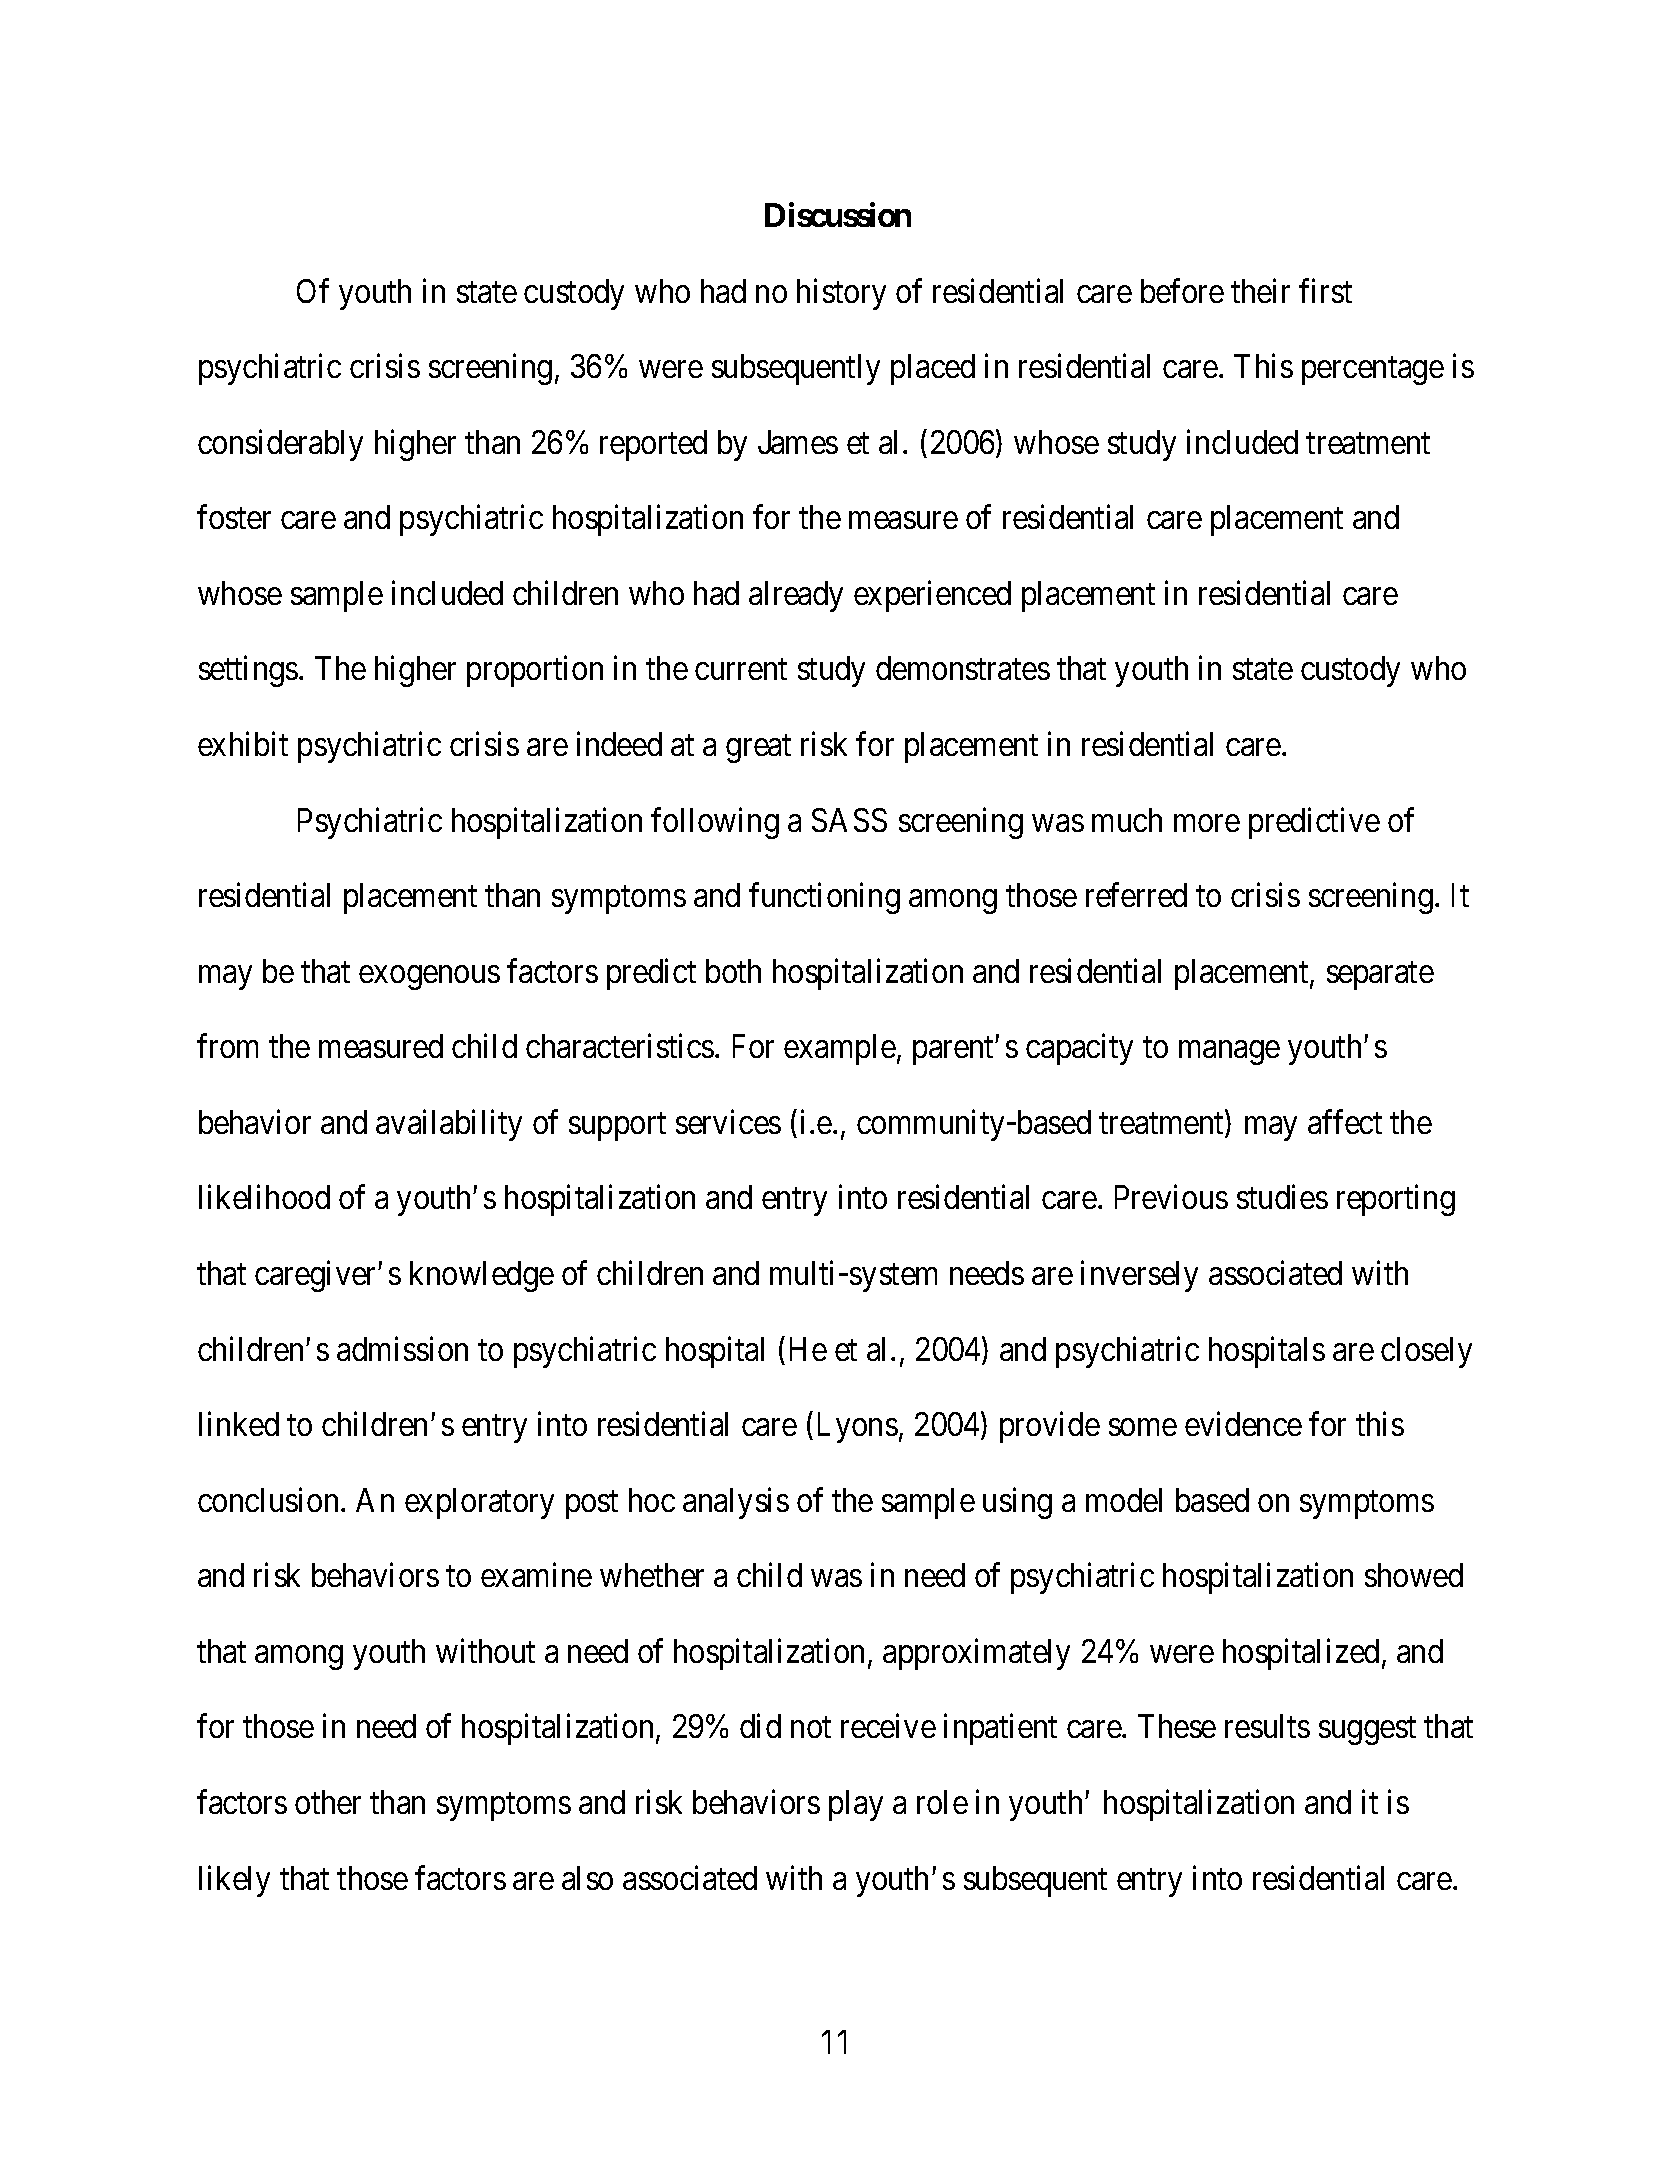 The height and width of the page is (2169, 1676). What do you see at coordinates (1207, 823) in the page?
I see `more` at bounding box center [1207, 823].
